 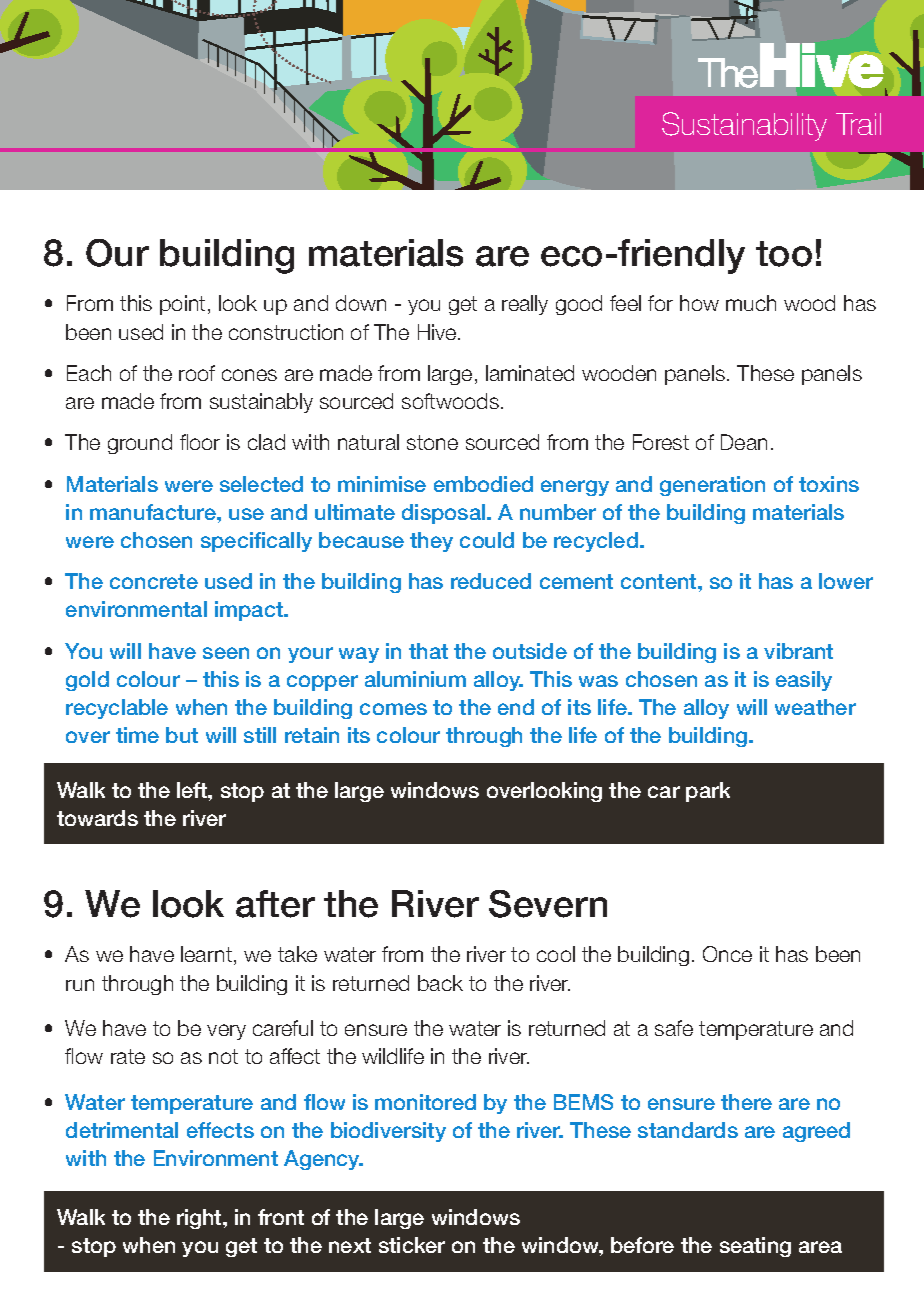 I want to click on park, so click(x=708, y=792).
